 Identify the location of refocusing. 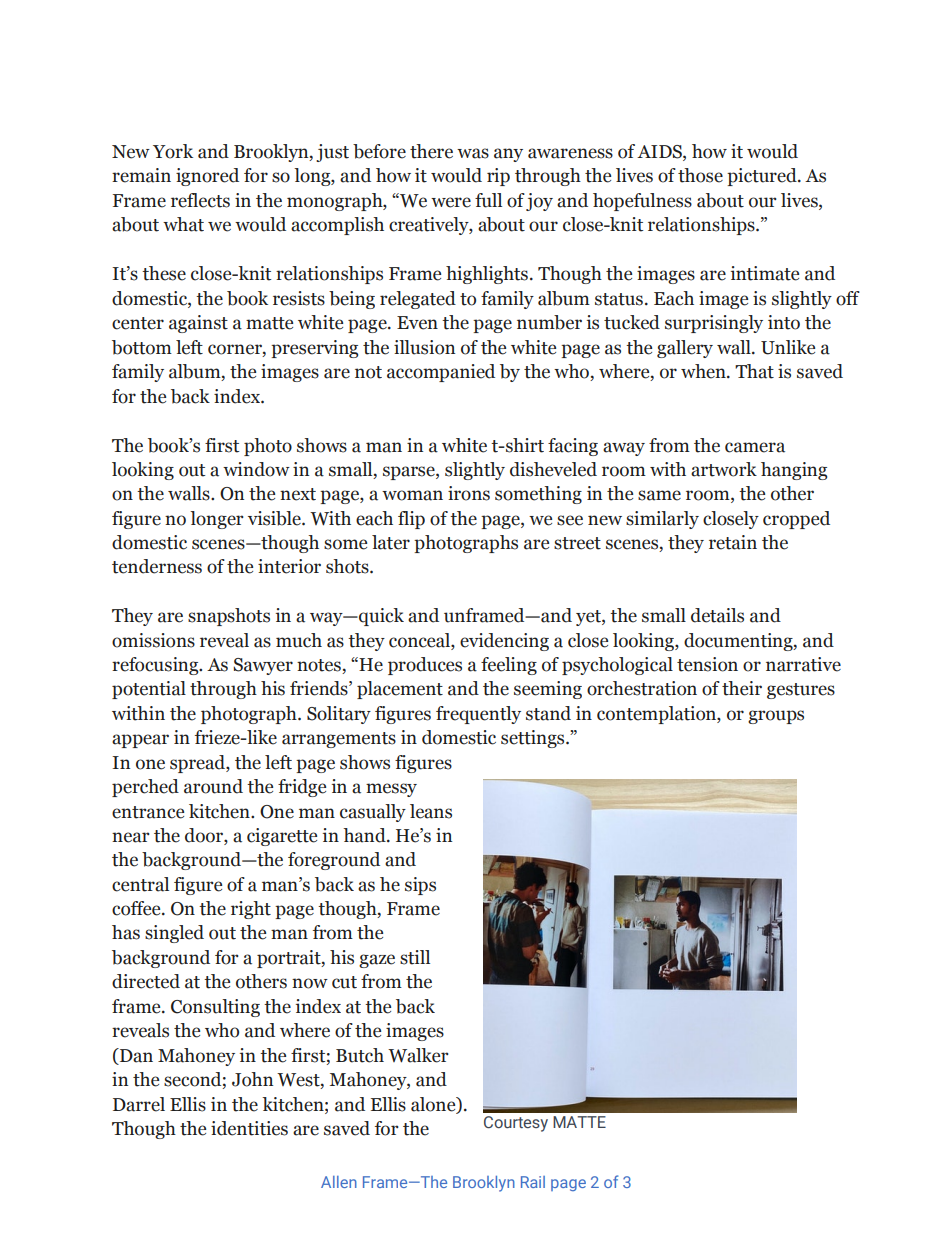
(156, 666).
